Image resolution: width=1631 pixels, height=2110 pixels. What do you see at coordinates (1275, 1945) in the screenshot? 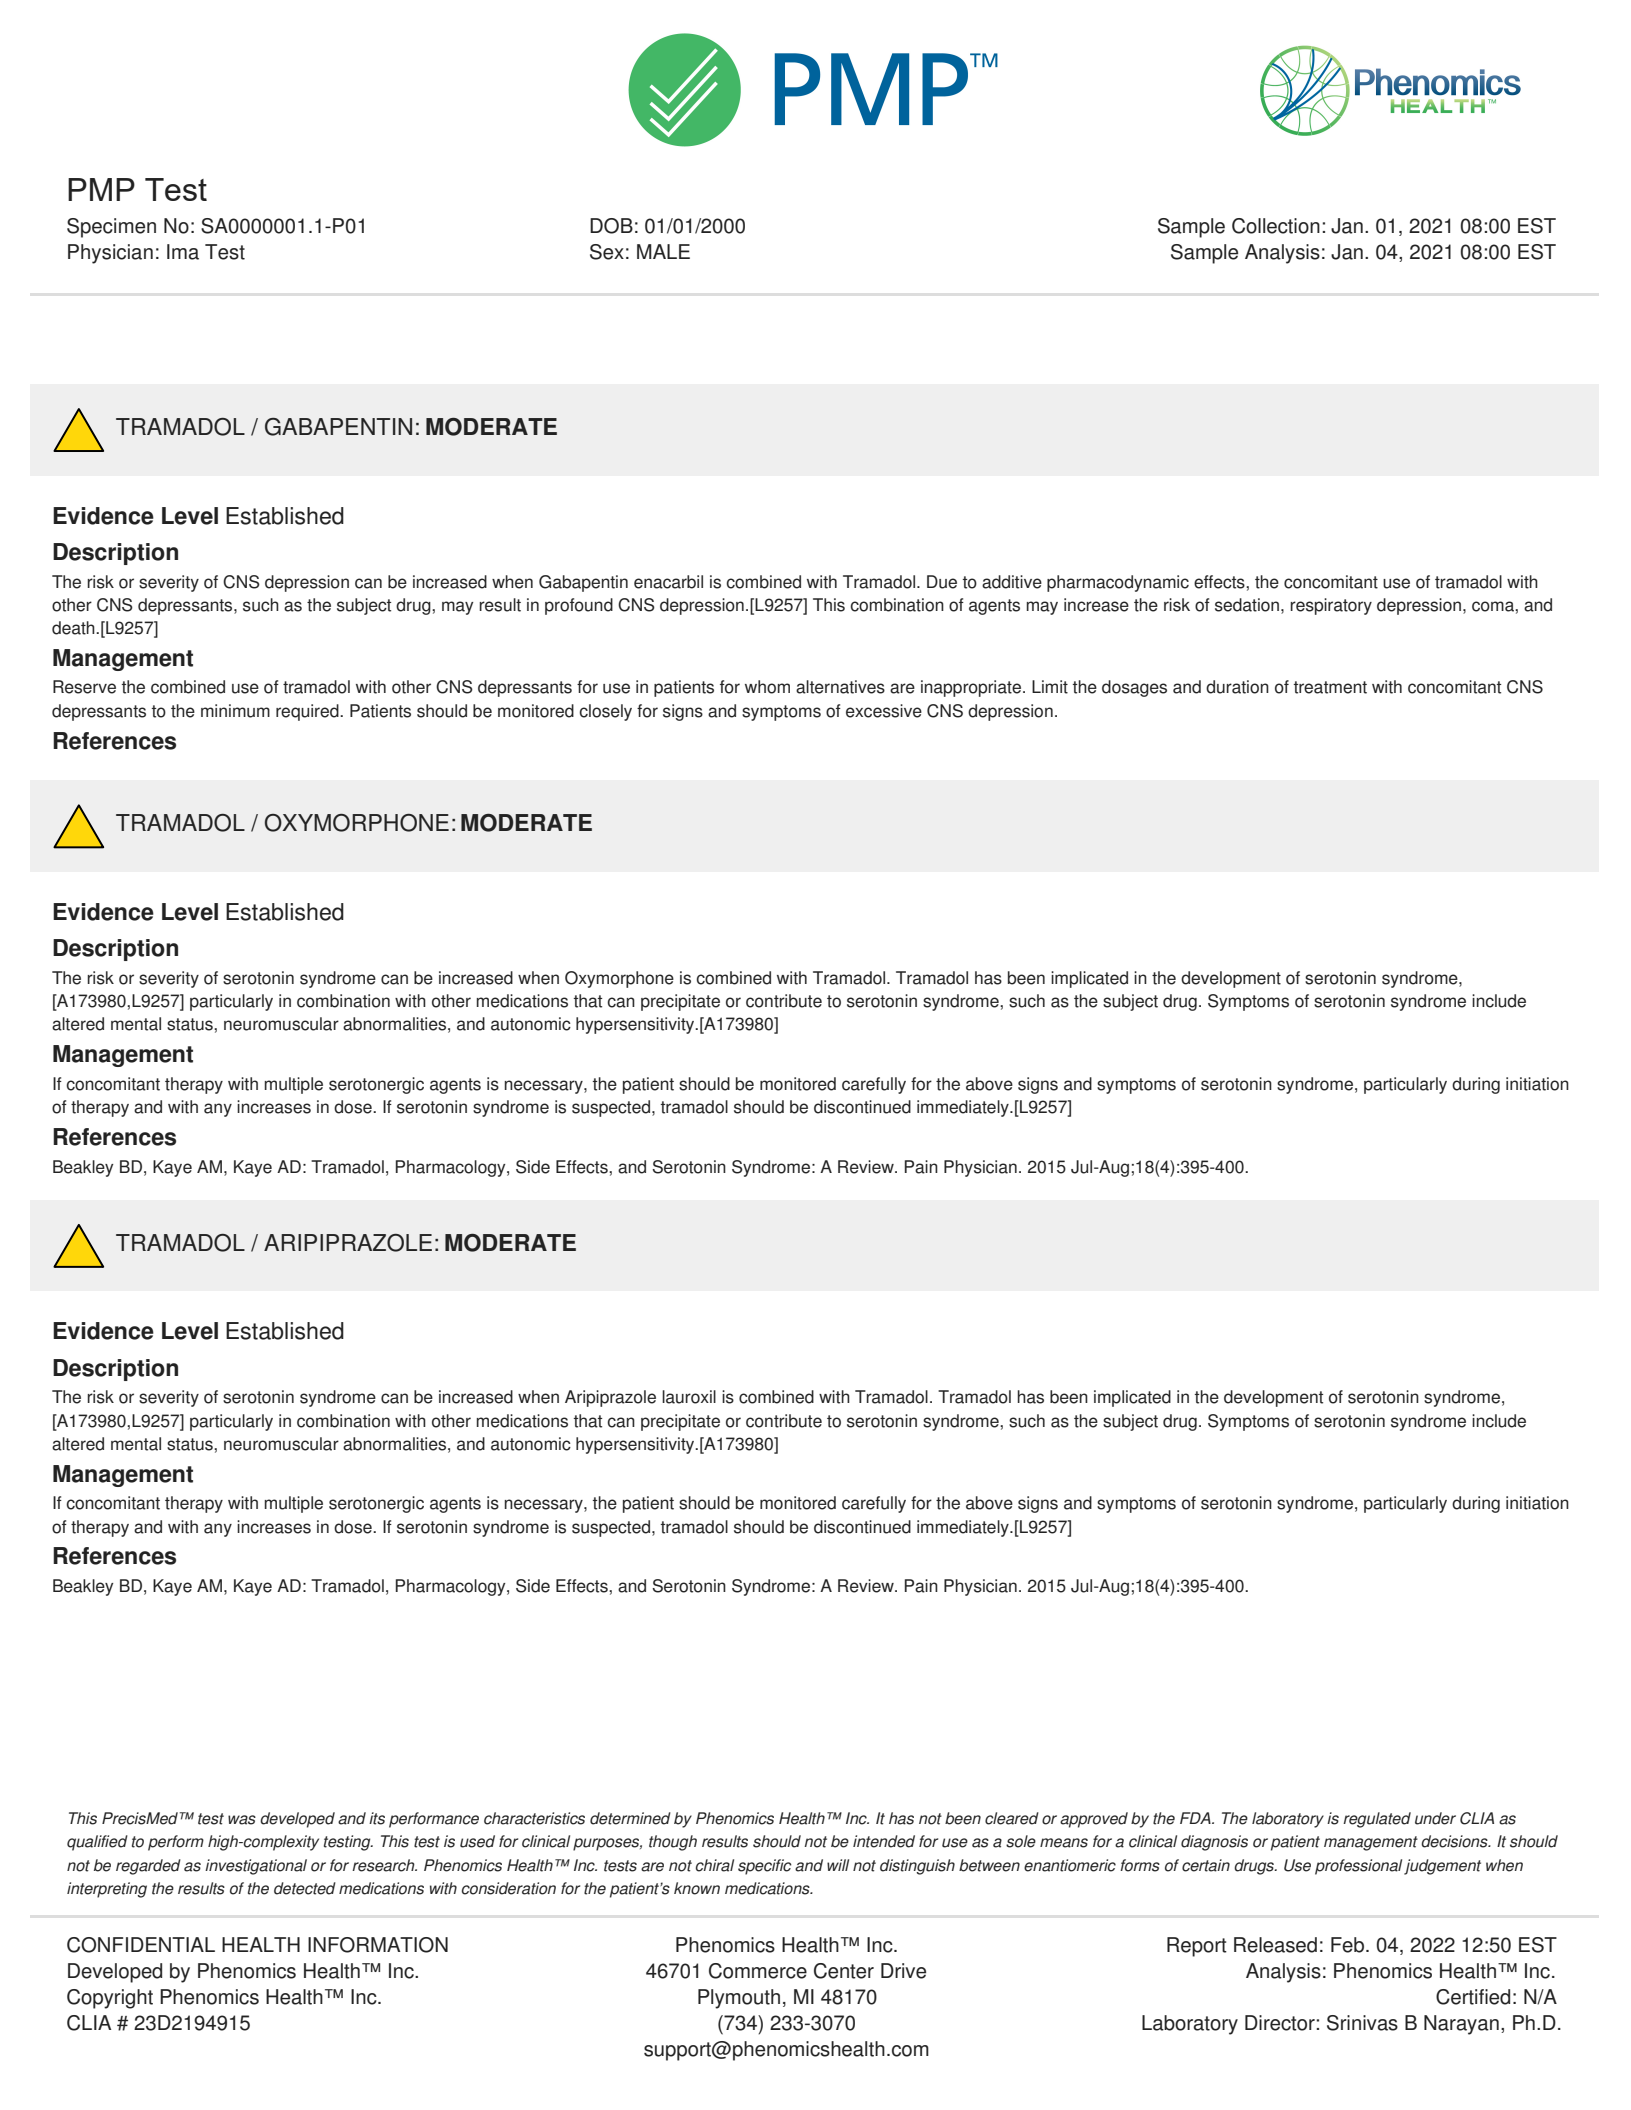
I see `Released` at bounding box center [1275, 1945].
